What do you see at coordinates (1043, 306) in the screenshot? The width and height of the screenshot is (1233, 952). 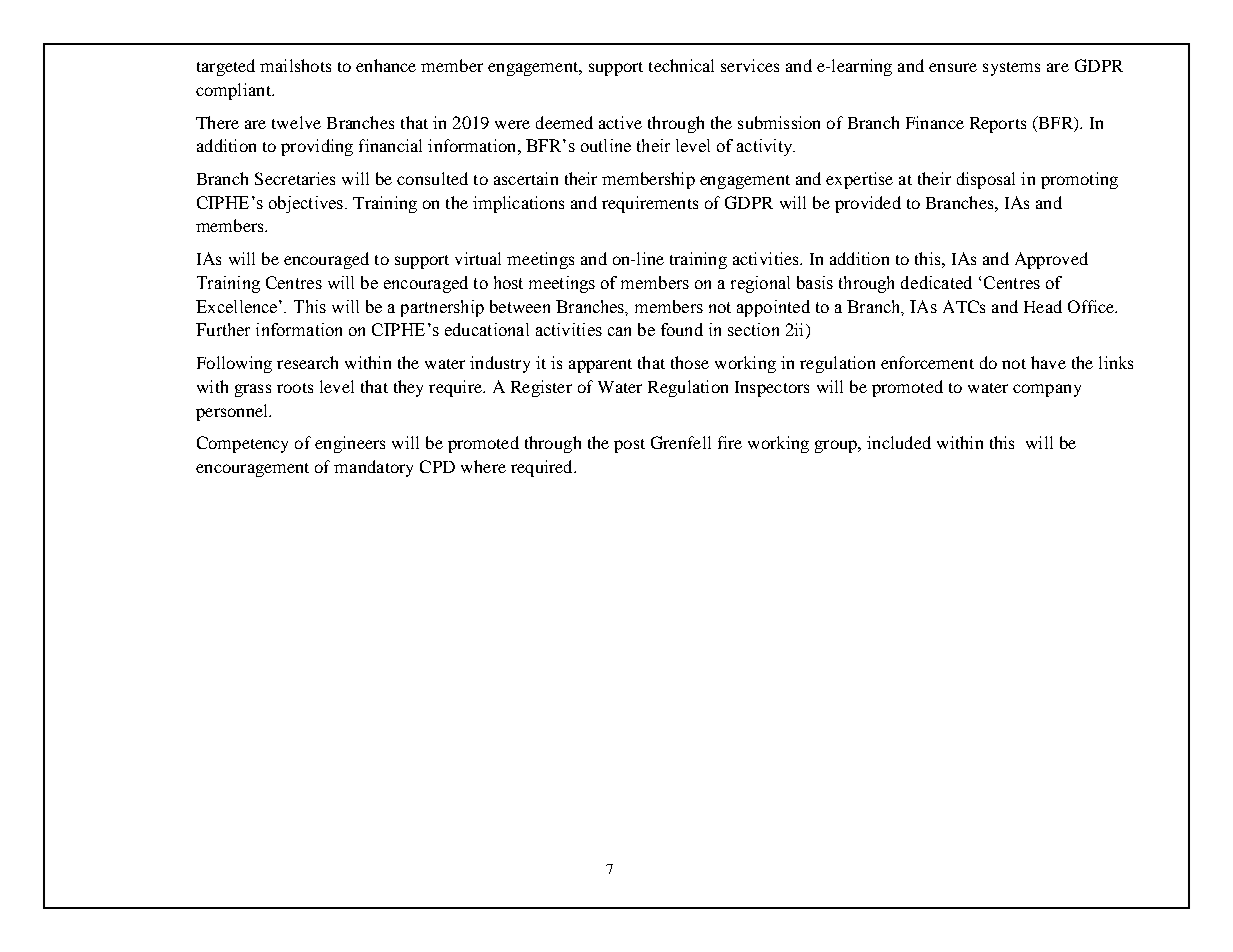 I see `Head` at bounding box center [1043, 306].
